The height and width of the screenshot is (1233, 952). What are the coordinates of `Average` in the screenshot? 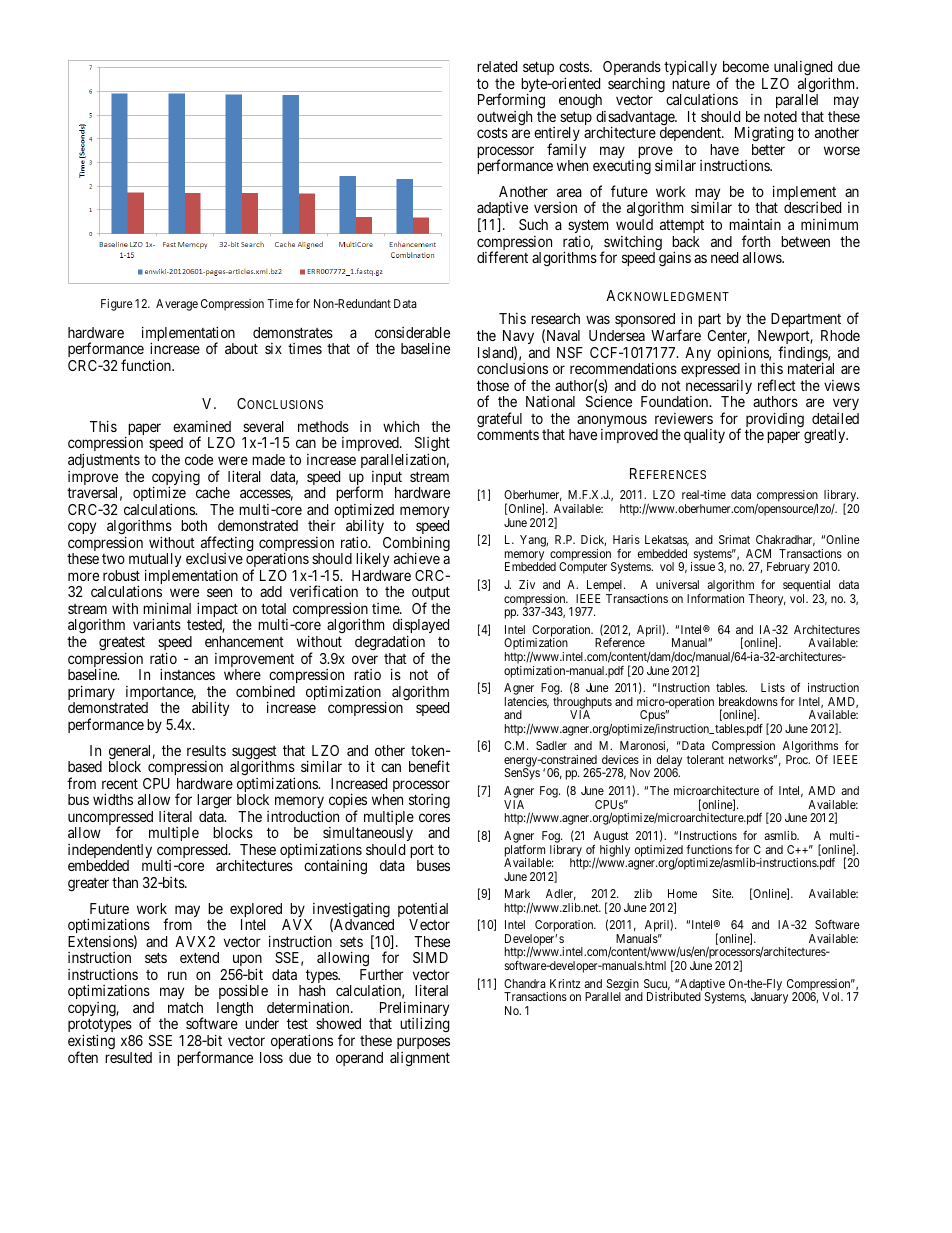 It's located at (177, 305).
